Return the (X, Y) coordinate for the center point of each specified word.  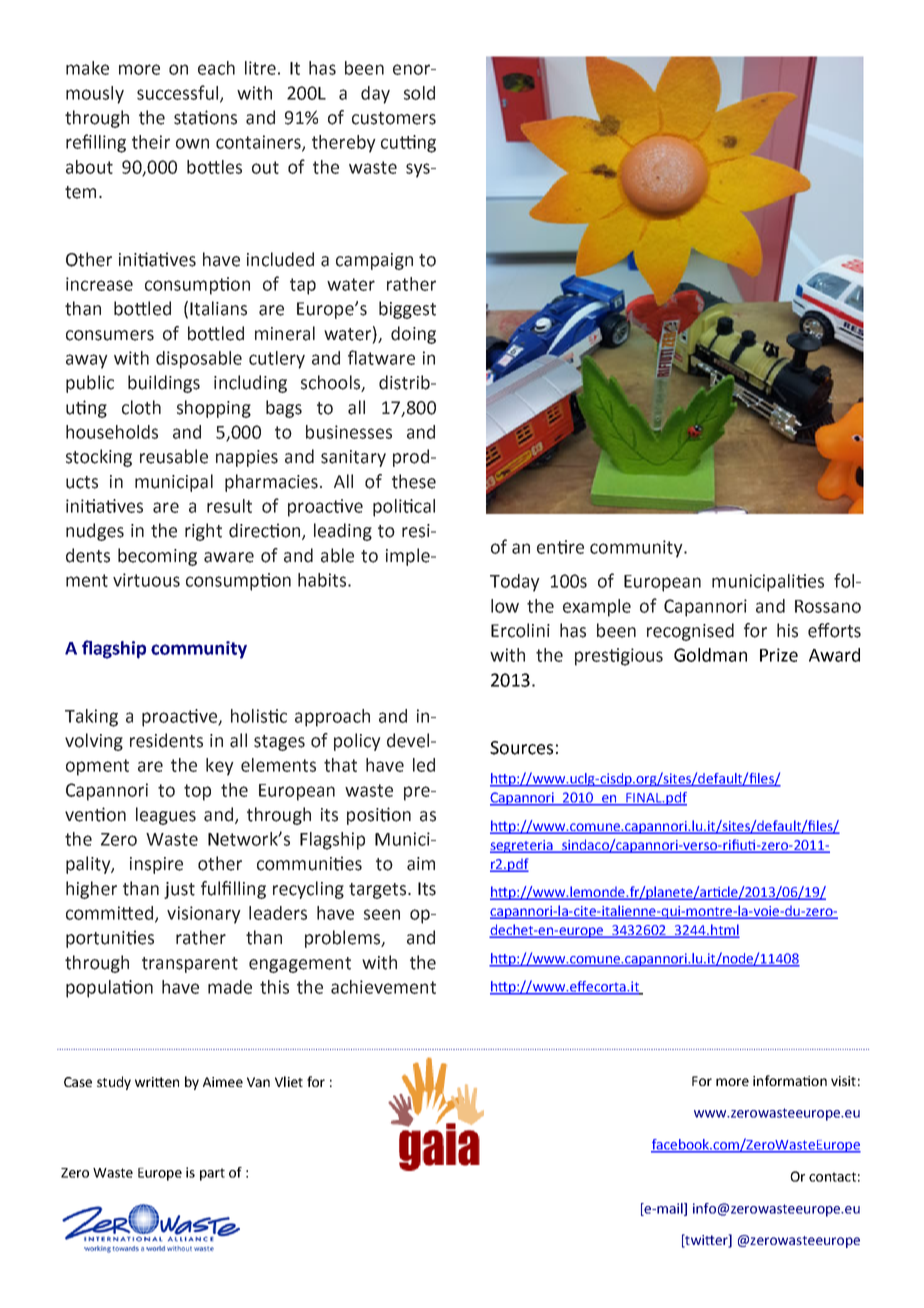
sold (419, 93)
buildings (164, 384)
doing (413, 335)
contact (832, 1177)
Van (258, 1082)
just (179, 890)
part (212, 1174)
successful (177, 92)
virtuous (146, 580)
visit (843, 1081)
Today (515, 583)
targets (377, 891)
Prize (779, 655)
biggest (407, 310)
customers (394, 118)
